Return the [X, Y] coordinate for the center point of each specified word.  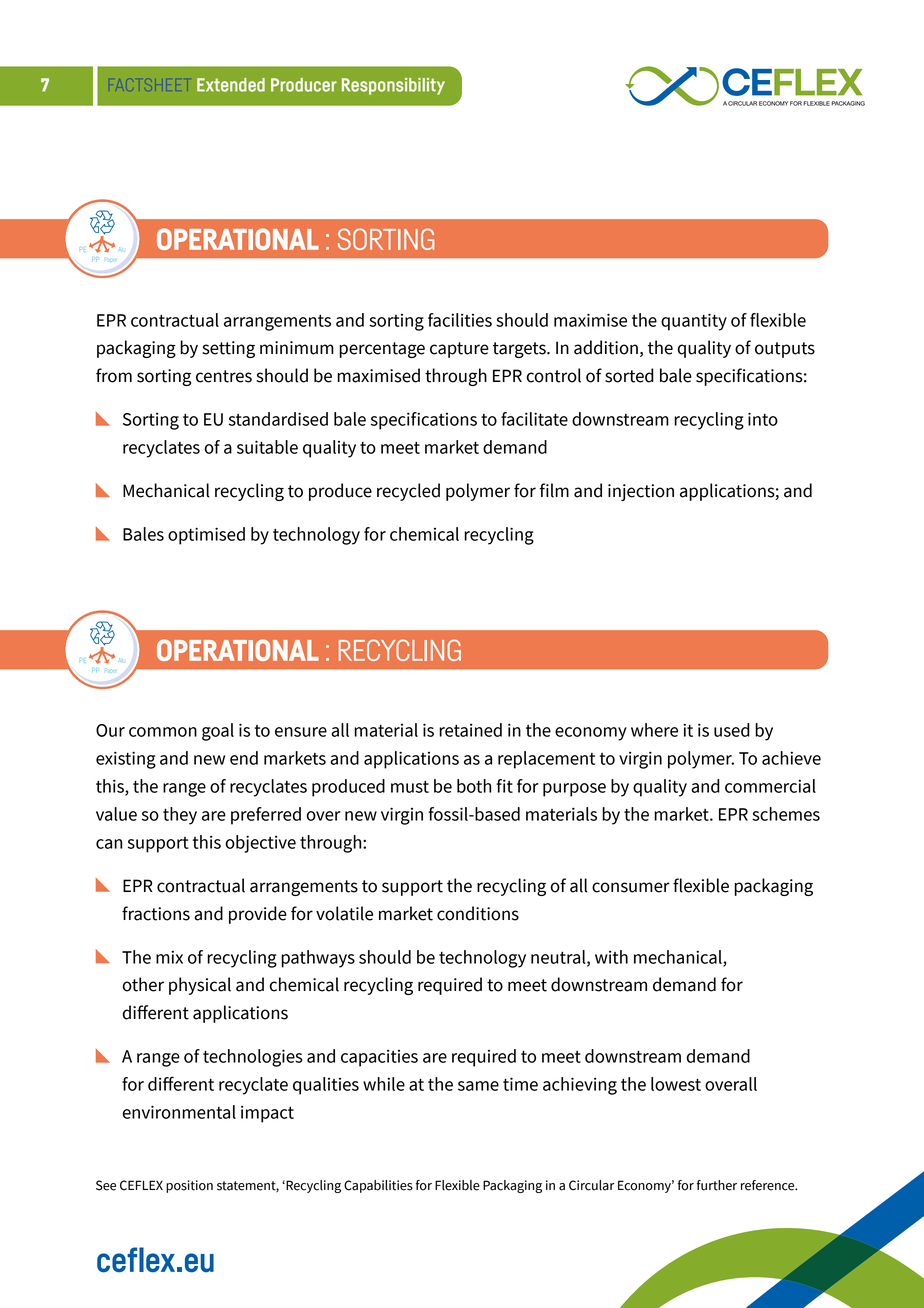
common [163, 732]
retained [470, 730]
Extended [231, 85]
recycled [408, 492]
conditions [478, 913]
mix [169, 957]
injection [641, 492]
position [189, 1186]
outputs [785, 350]
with [611, 957]
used [732, 730]
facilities [460, 320]
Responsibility [393, 86]
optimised [206, 536]
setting [228, 349]
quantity [694, 322]
